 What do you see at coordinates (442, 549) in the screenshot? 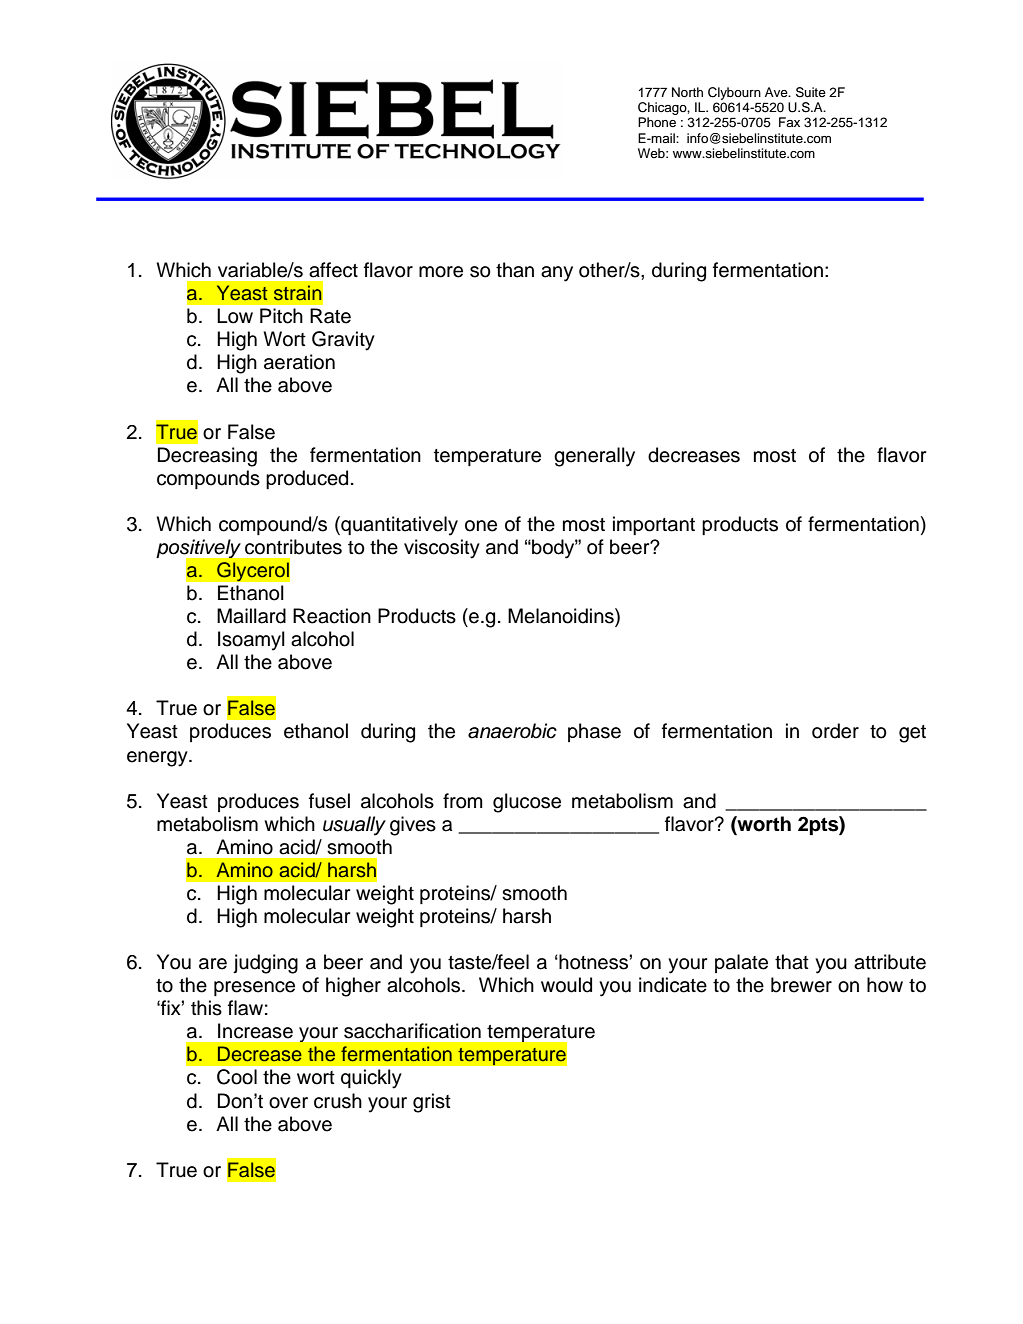
I see `viscosity` at bounding box center [442, 549].
